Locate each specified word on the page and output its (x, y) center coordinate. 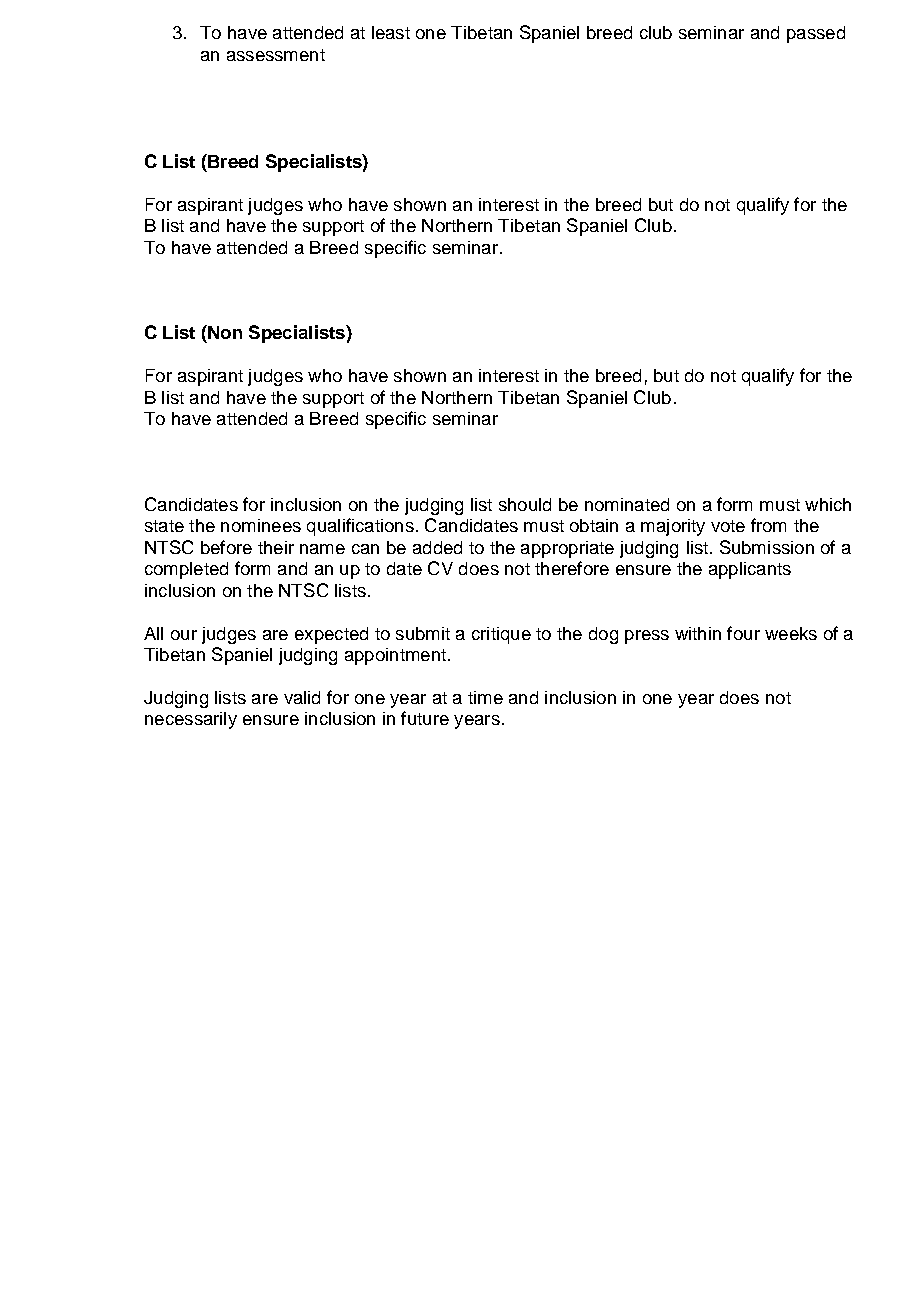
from (768, 525)
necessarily (191, 720)
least (391, 32)
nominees (261, 525)
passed (816, 34)
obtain (594, 525)
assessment (276, 55)
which (828, 504)
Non (224, 332)
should (525, 504)
